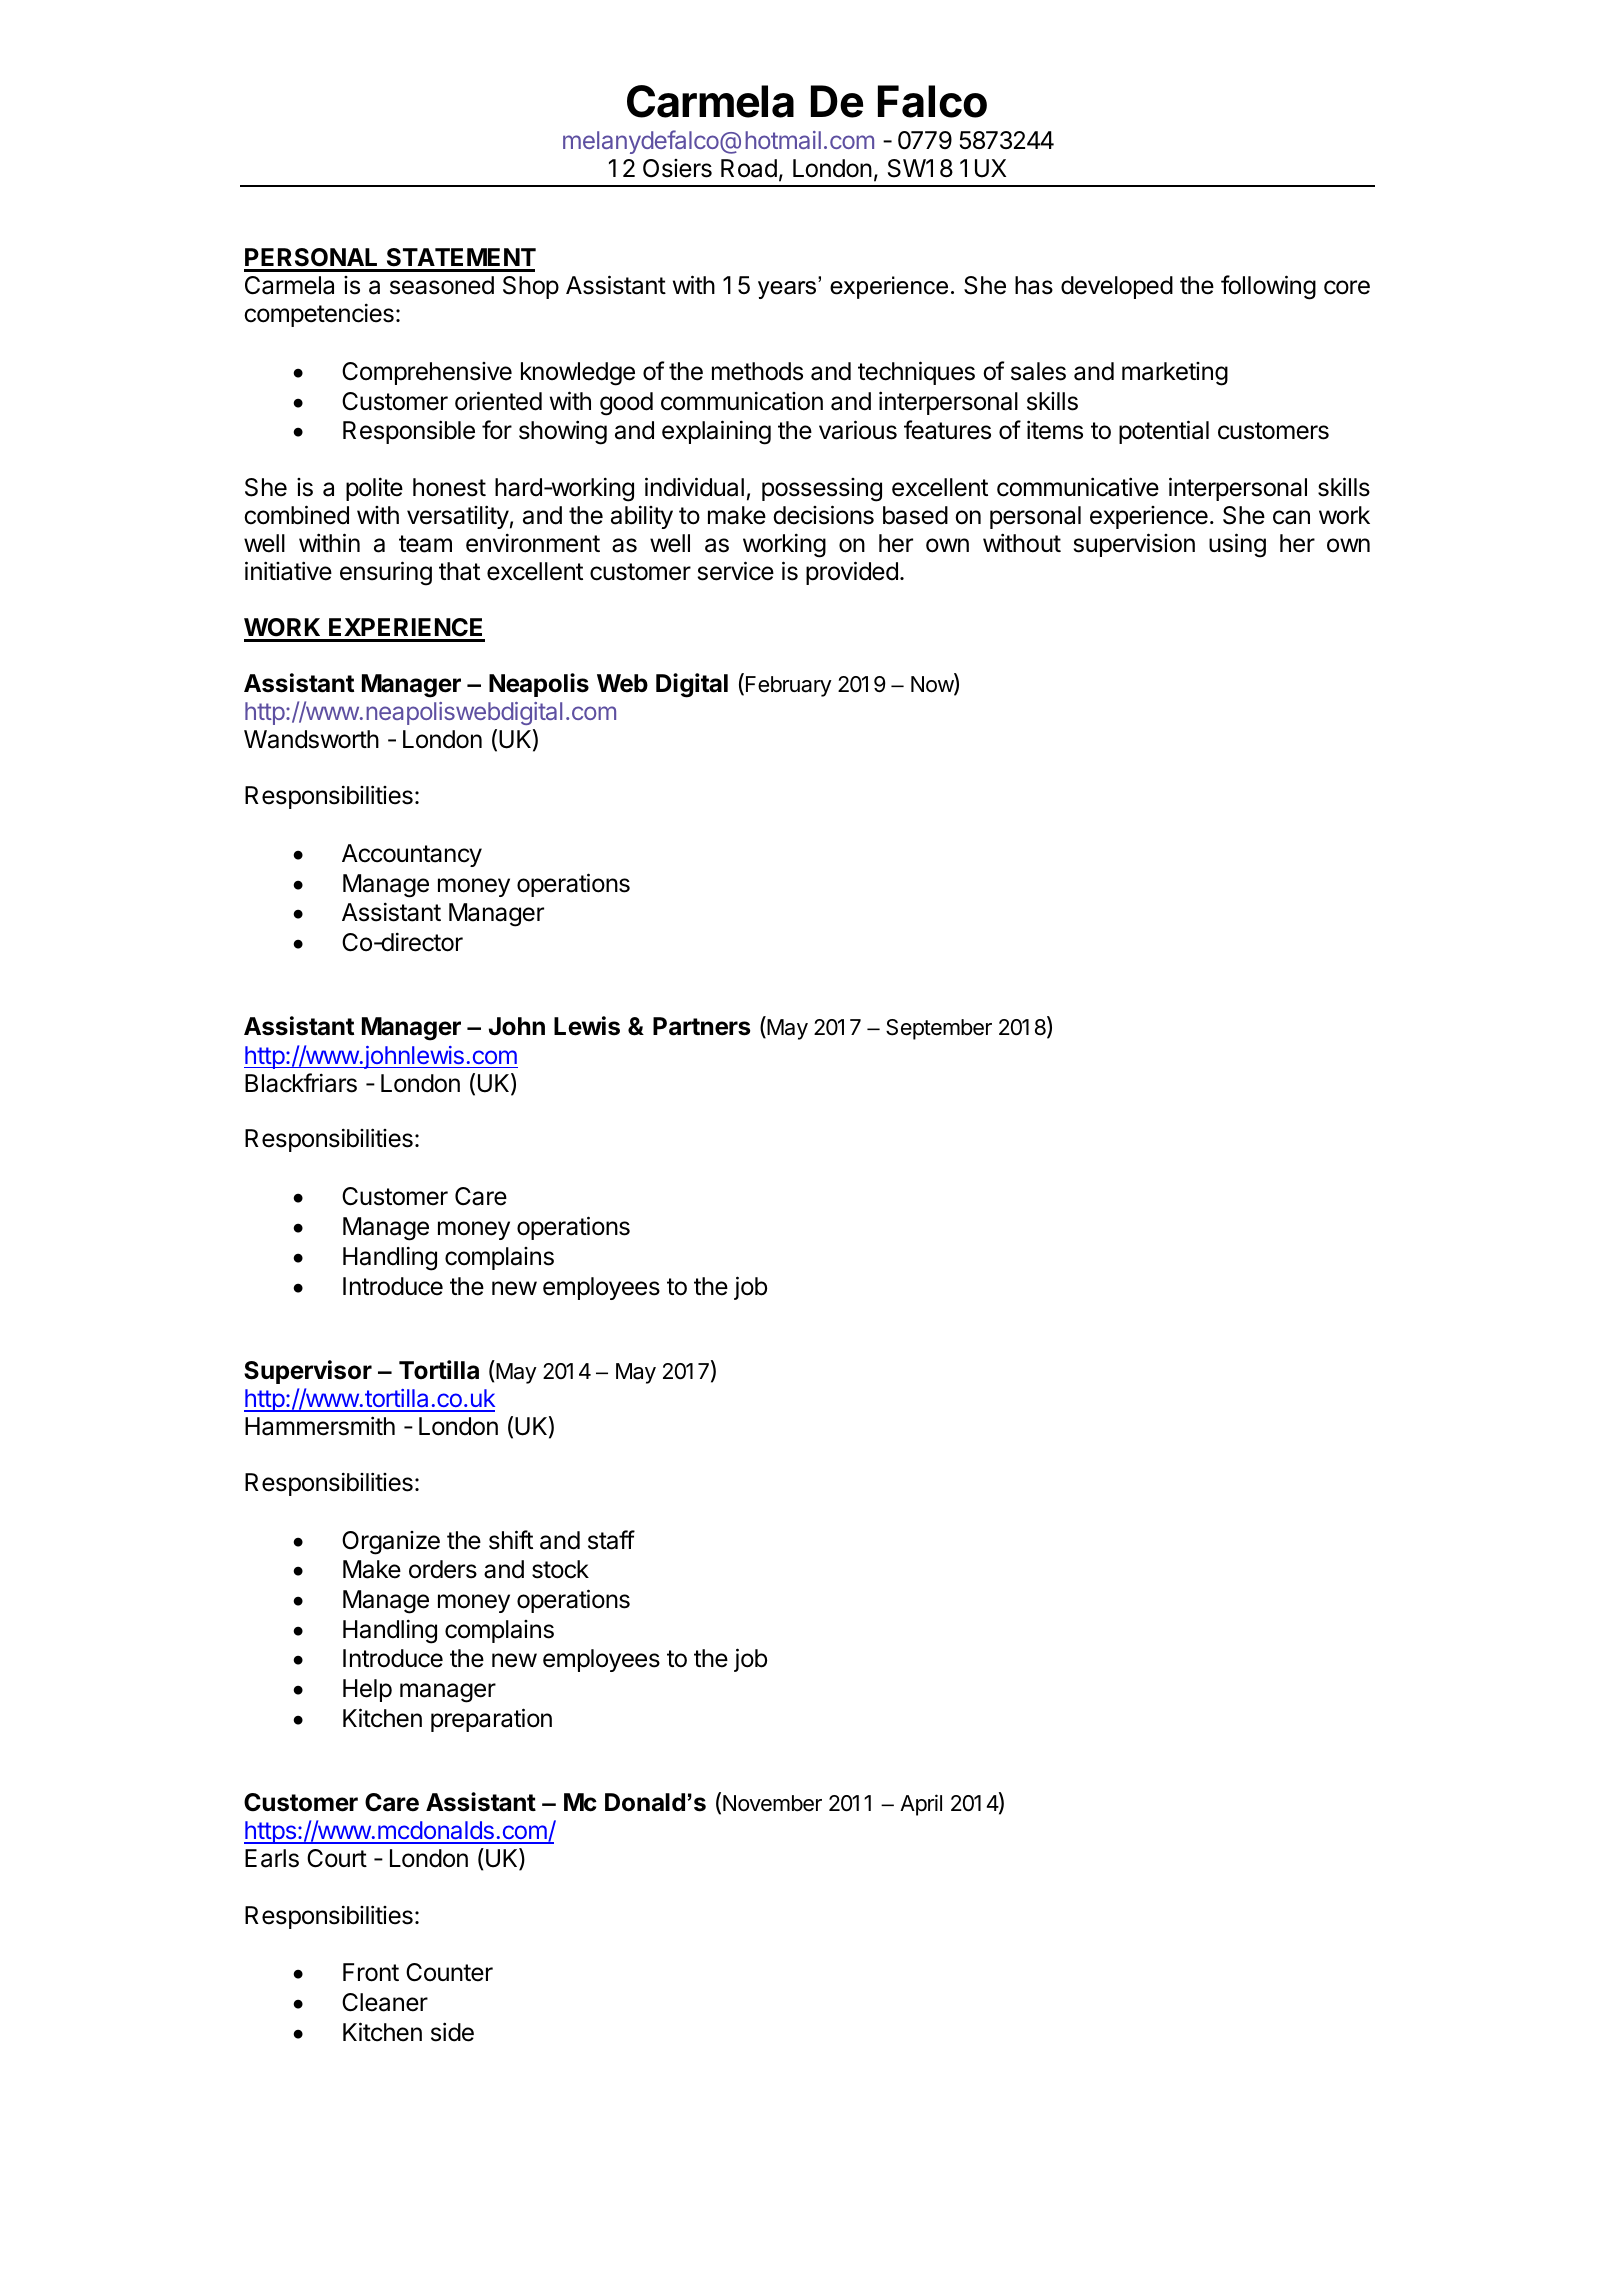 The height and width of the document is (2283, 1614). I want to click on Accountancy, so click(412, 855).
